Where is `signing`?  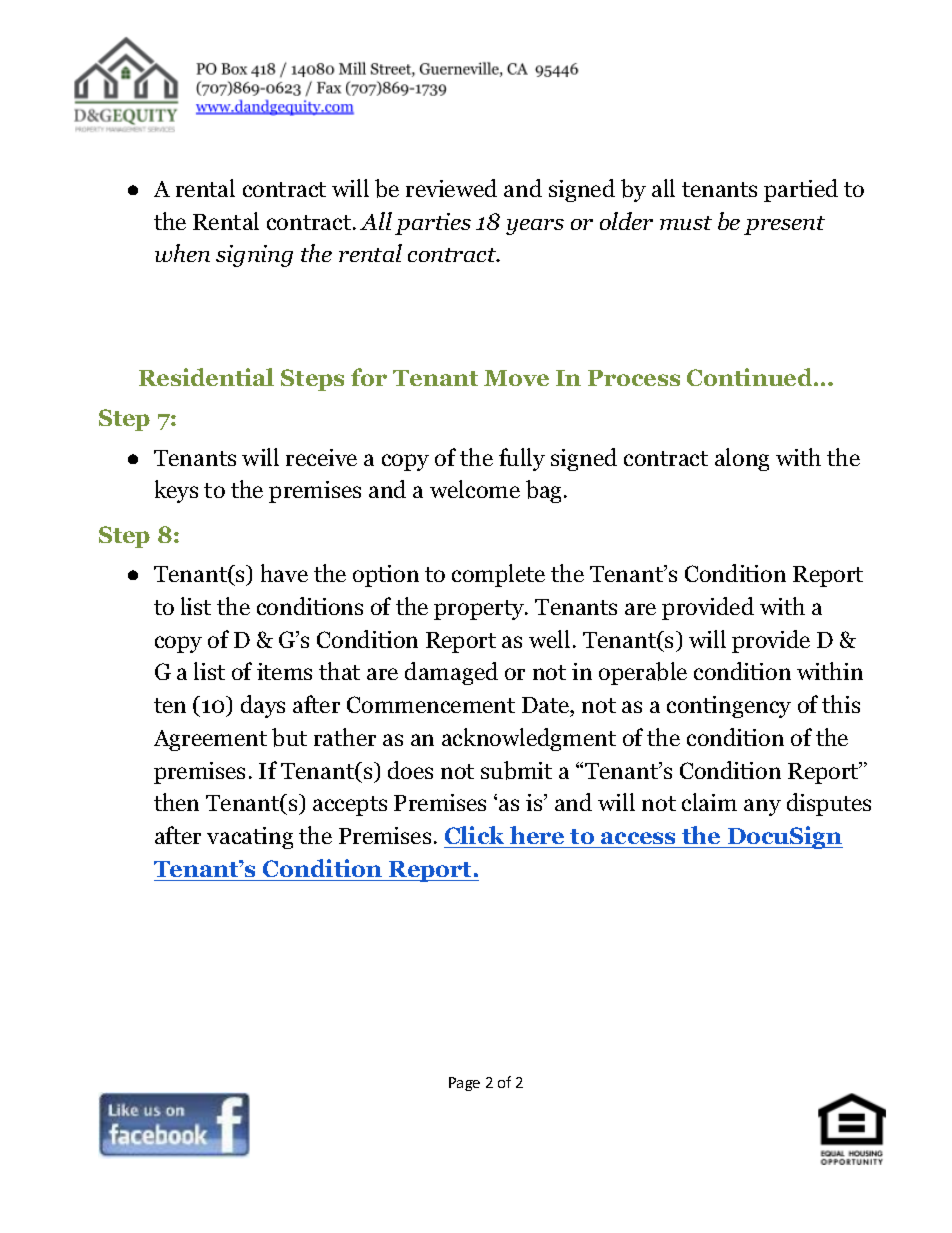 signing is located at coordinates (254, 256).
